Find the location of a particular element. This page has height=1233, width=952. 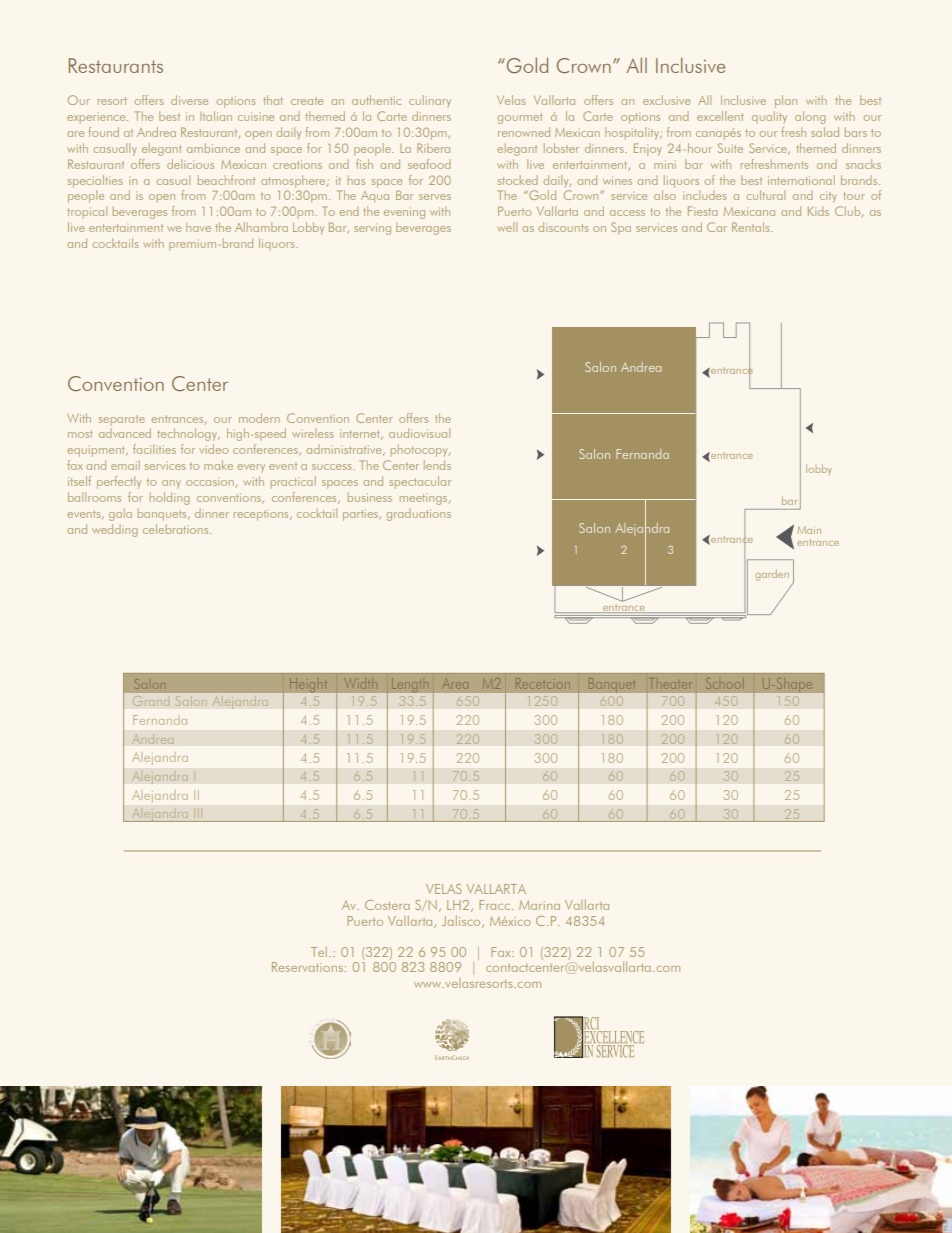

Reservations is located at coordinates (307, 967).
